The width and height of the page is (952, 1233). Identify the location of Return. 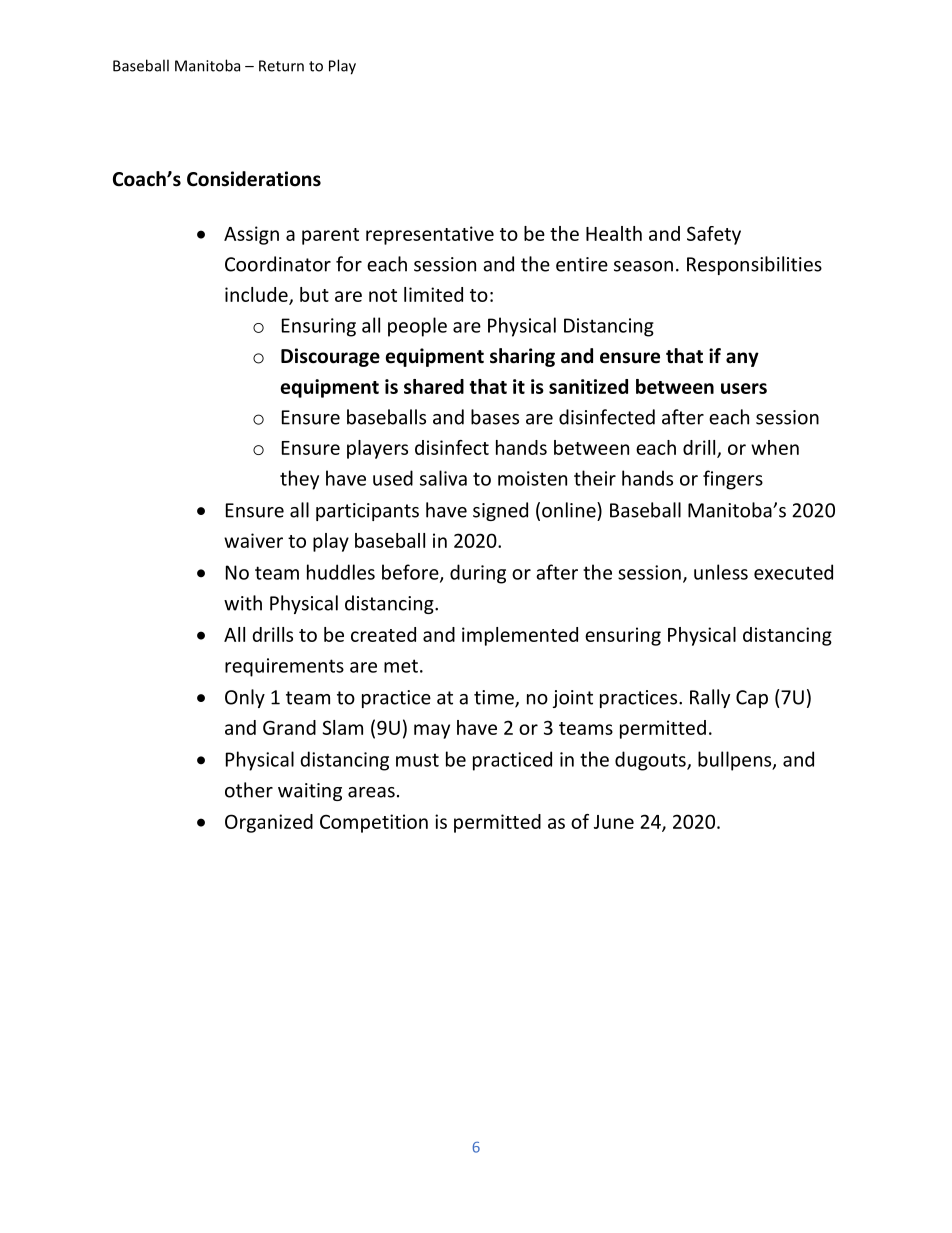
(281, 66).
